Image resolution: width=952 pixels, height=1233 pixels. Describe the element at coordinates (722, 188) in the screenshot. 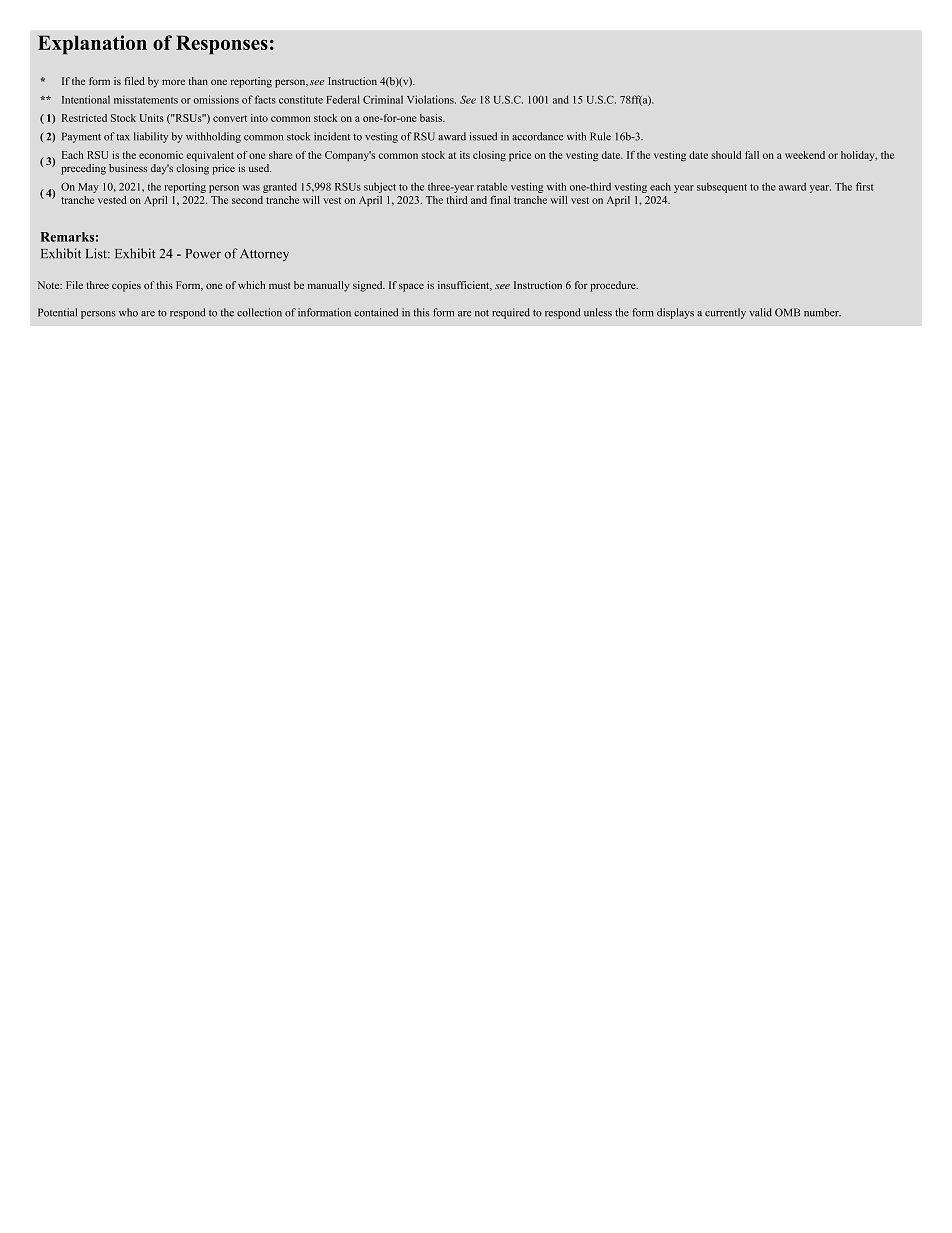

I see `subsequent` at that location.
